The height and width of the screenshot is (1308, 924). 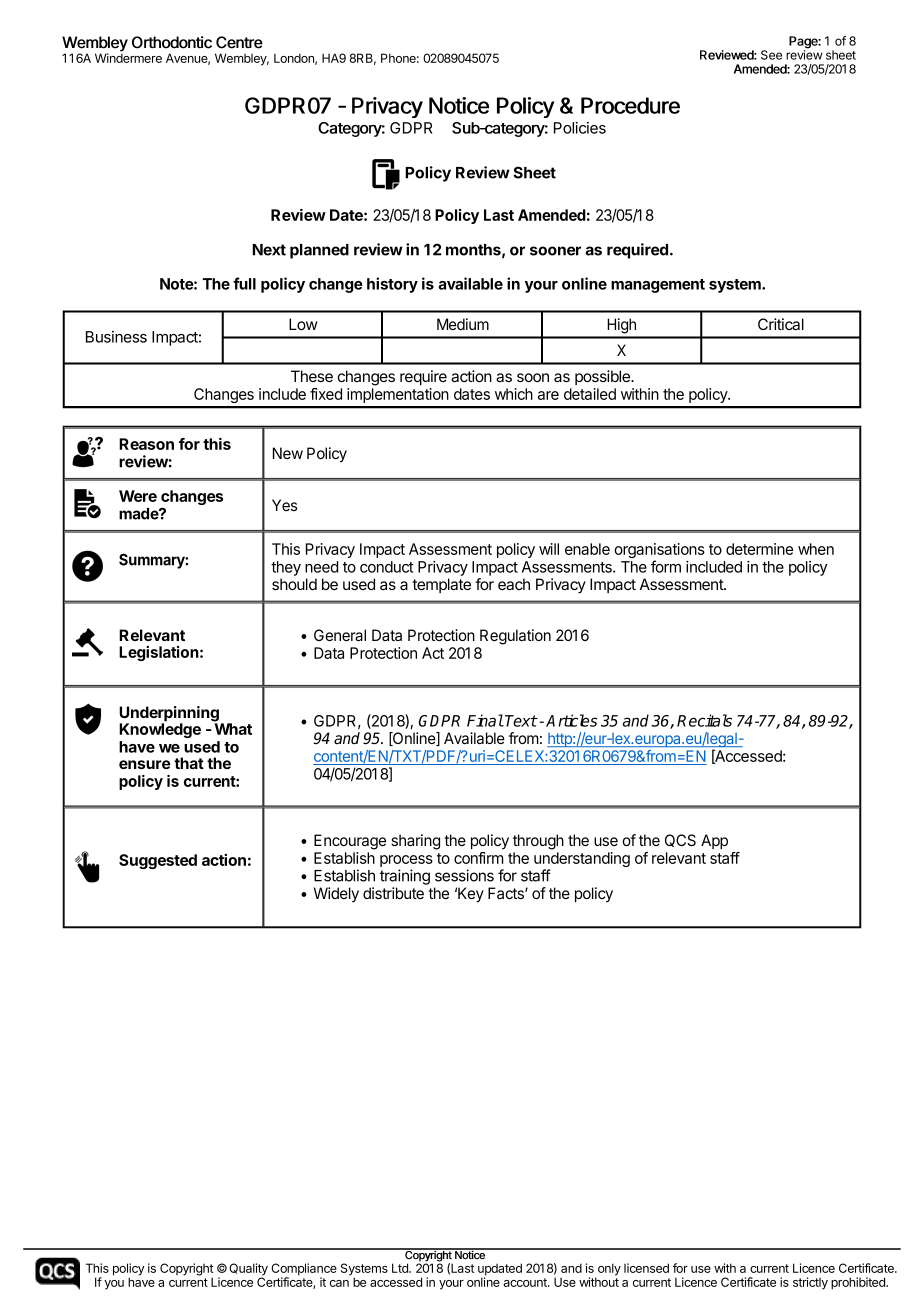 I want to click on sessions, so click(x=464, y=875).
